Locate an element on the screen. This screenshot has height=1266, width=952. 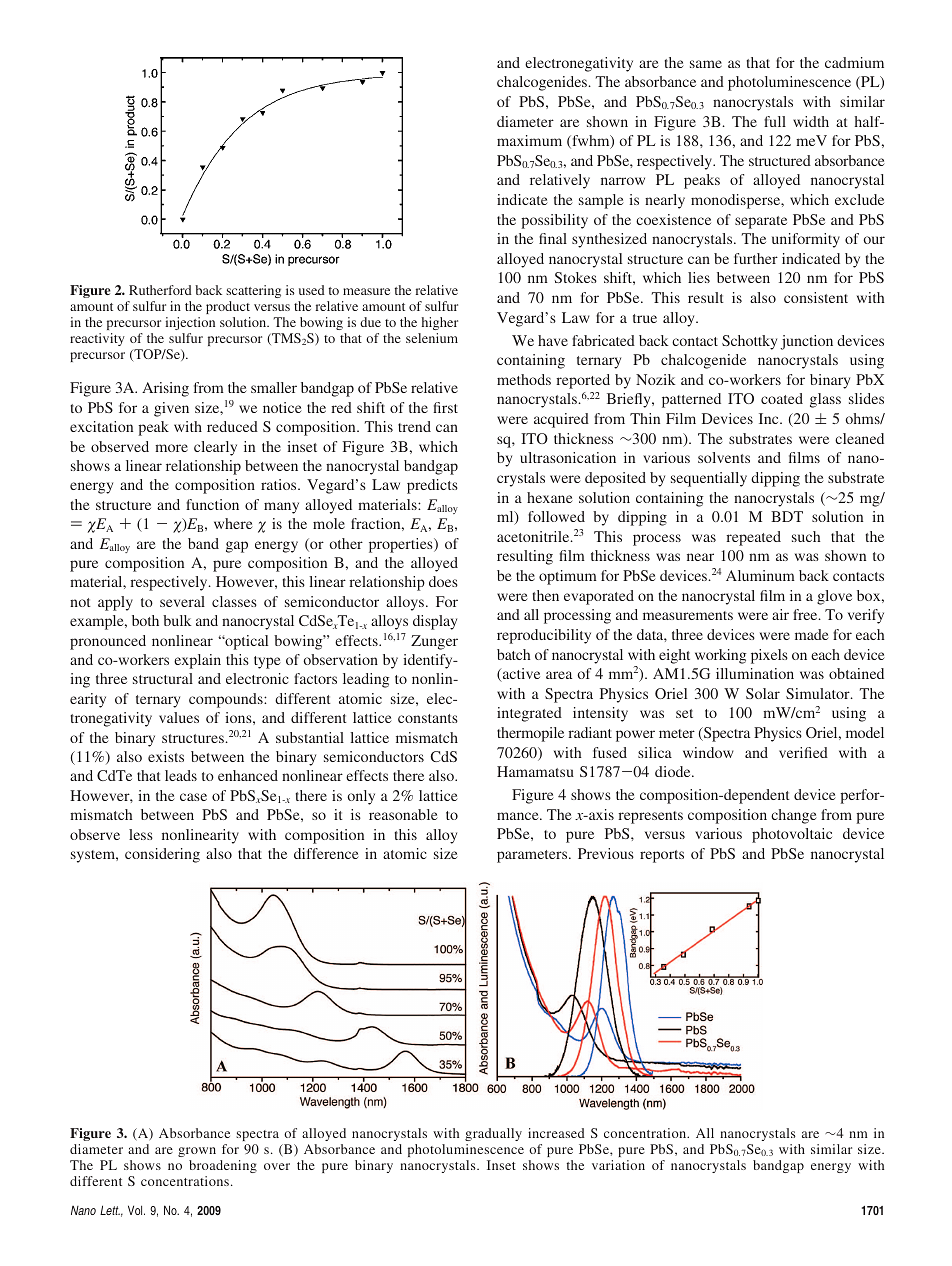
narrow is located at coordinates (623, 181).
